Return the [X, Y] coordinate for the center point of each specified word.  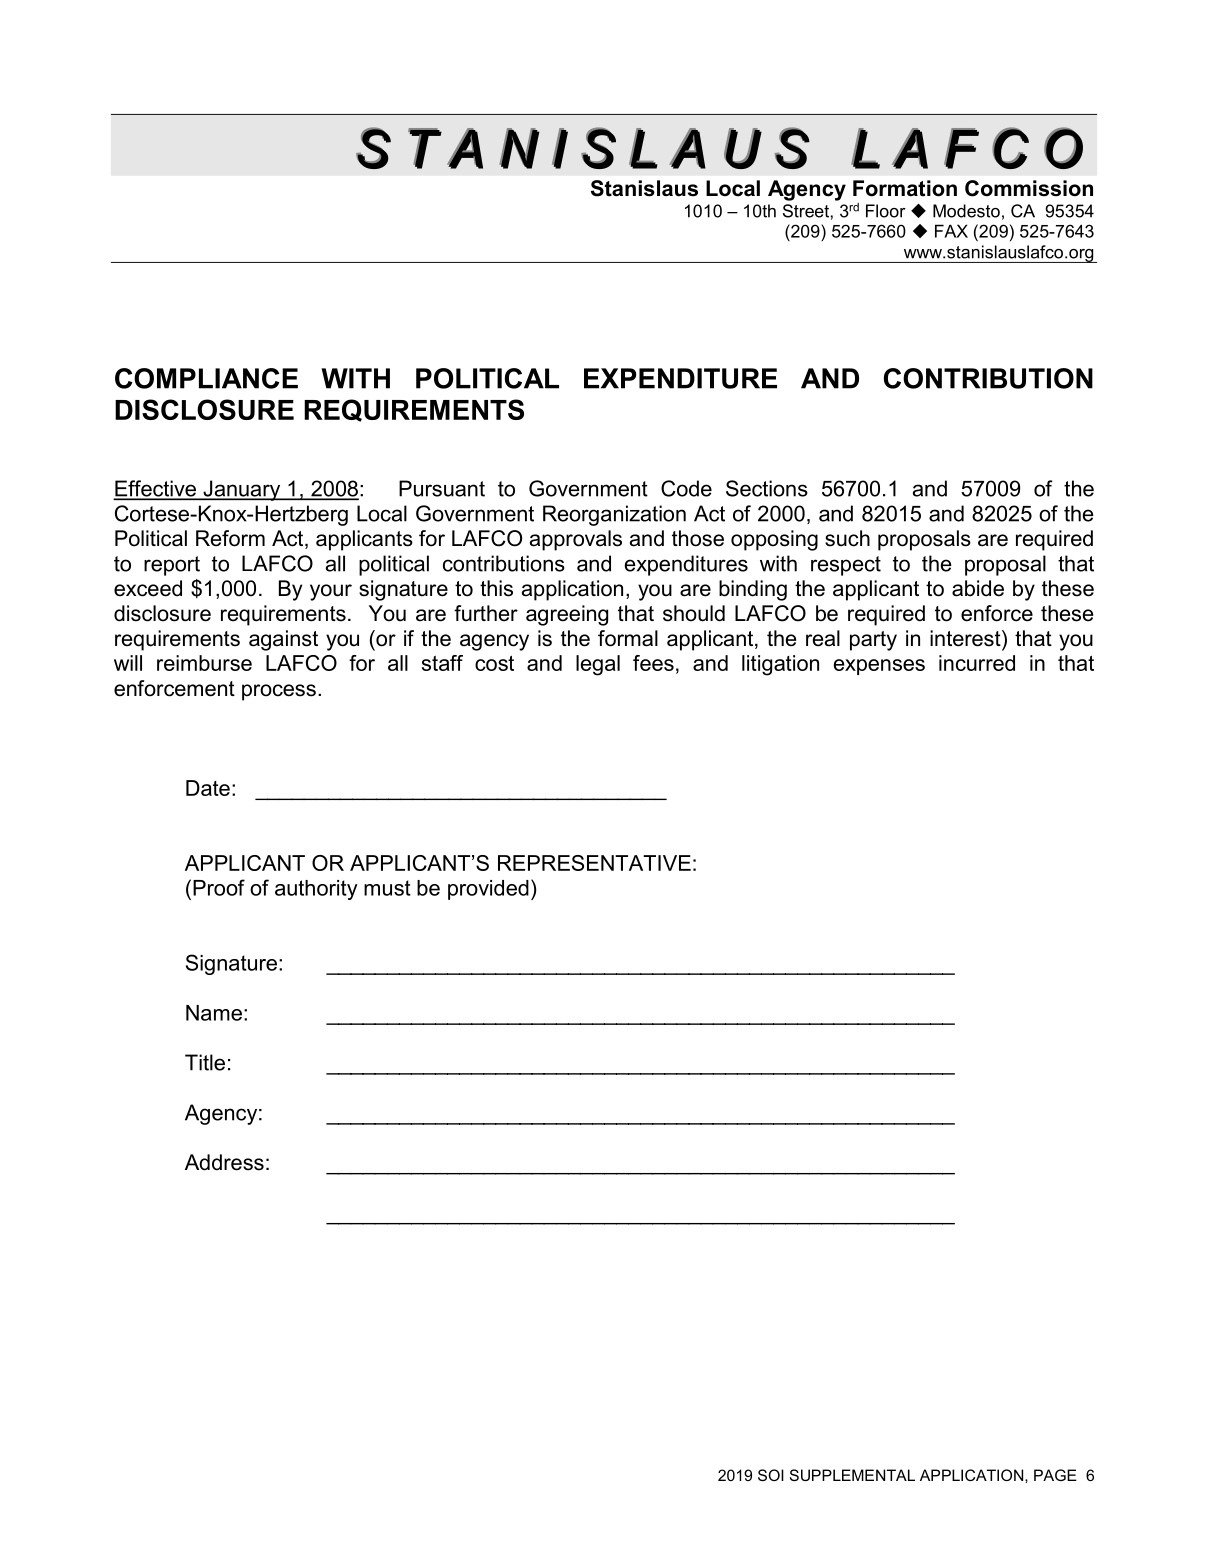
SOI [771, 1475]
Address [224, 1162]
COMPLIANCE [206, 378]
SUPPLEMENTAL [852, 1475]
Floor [886, 211]
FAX [951, 231]
